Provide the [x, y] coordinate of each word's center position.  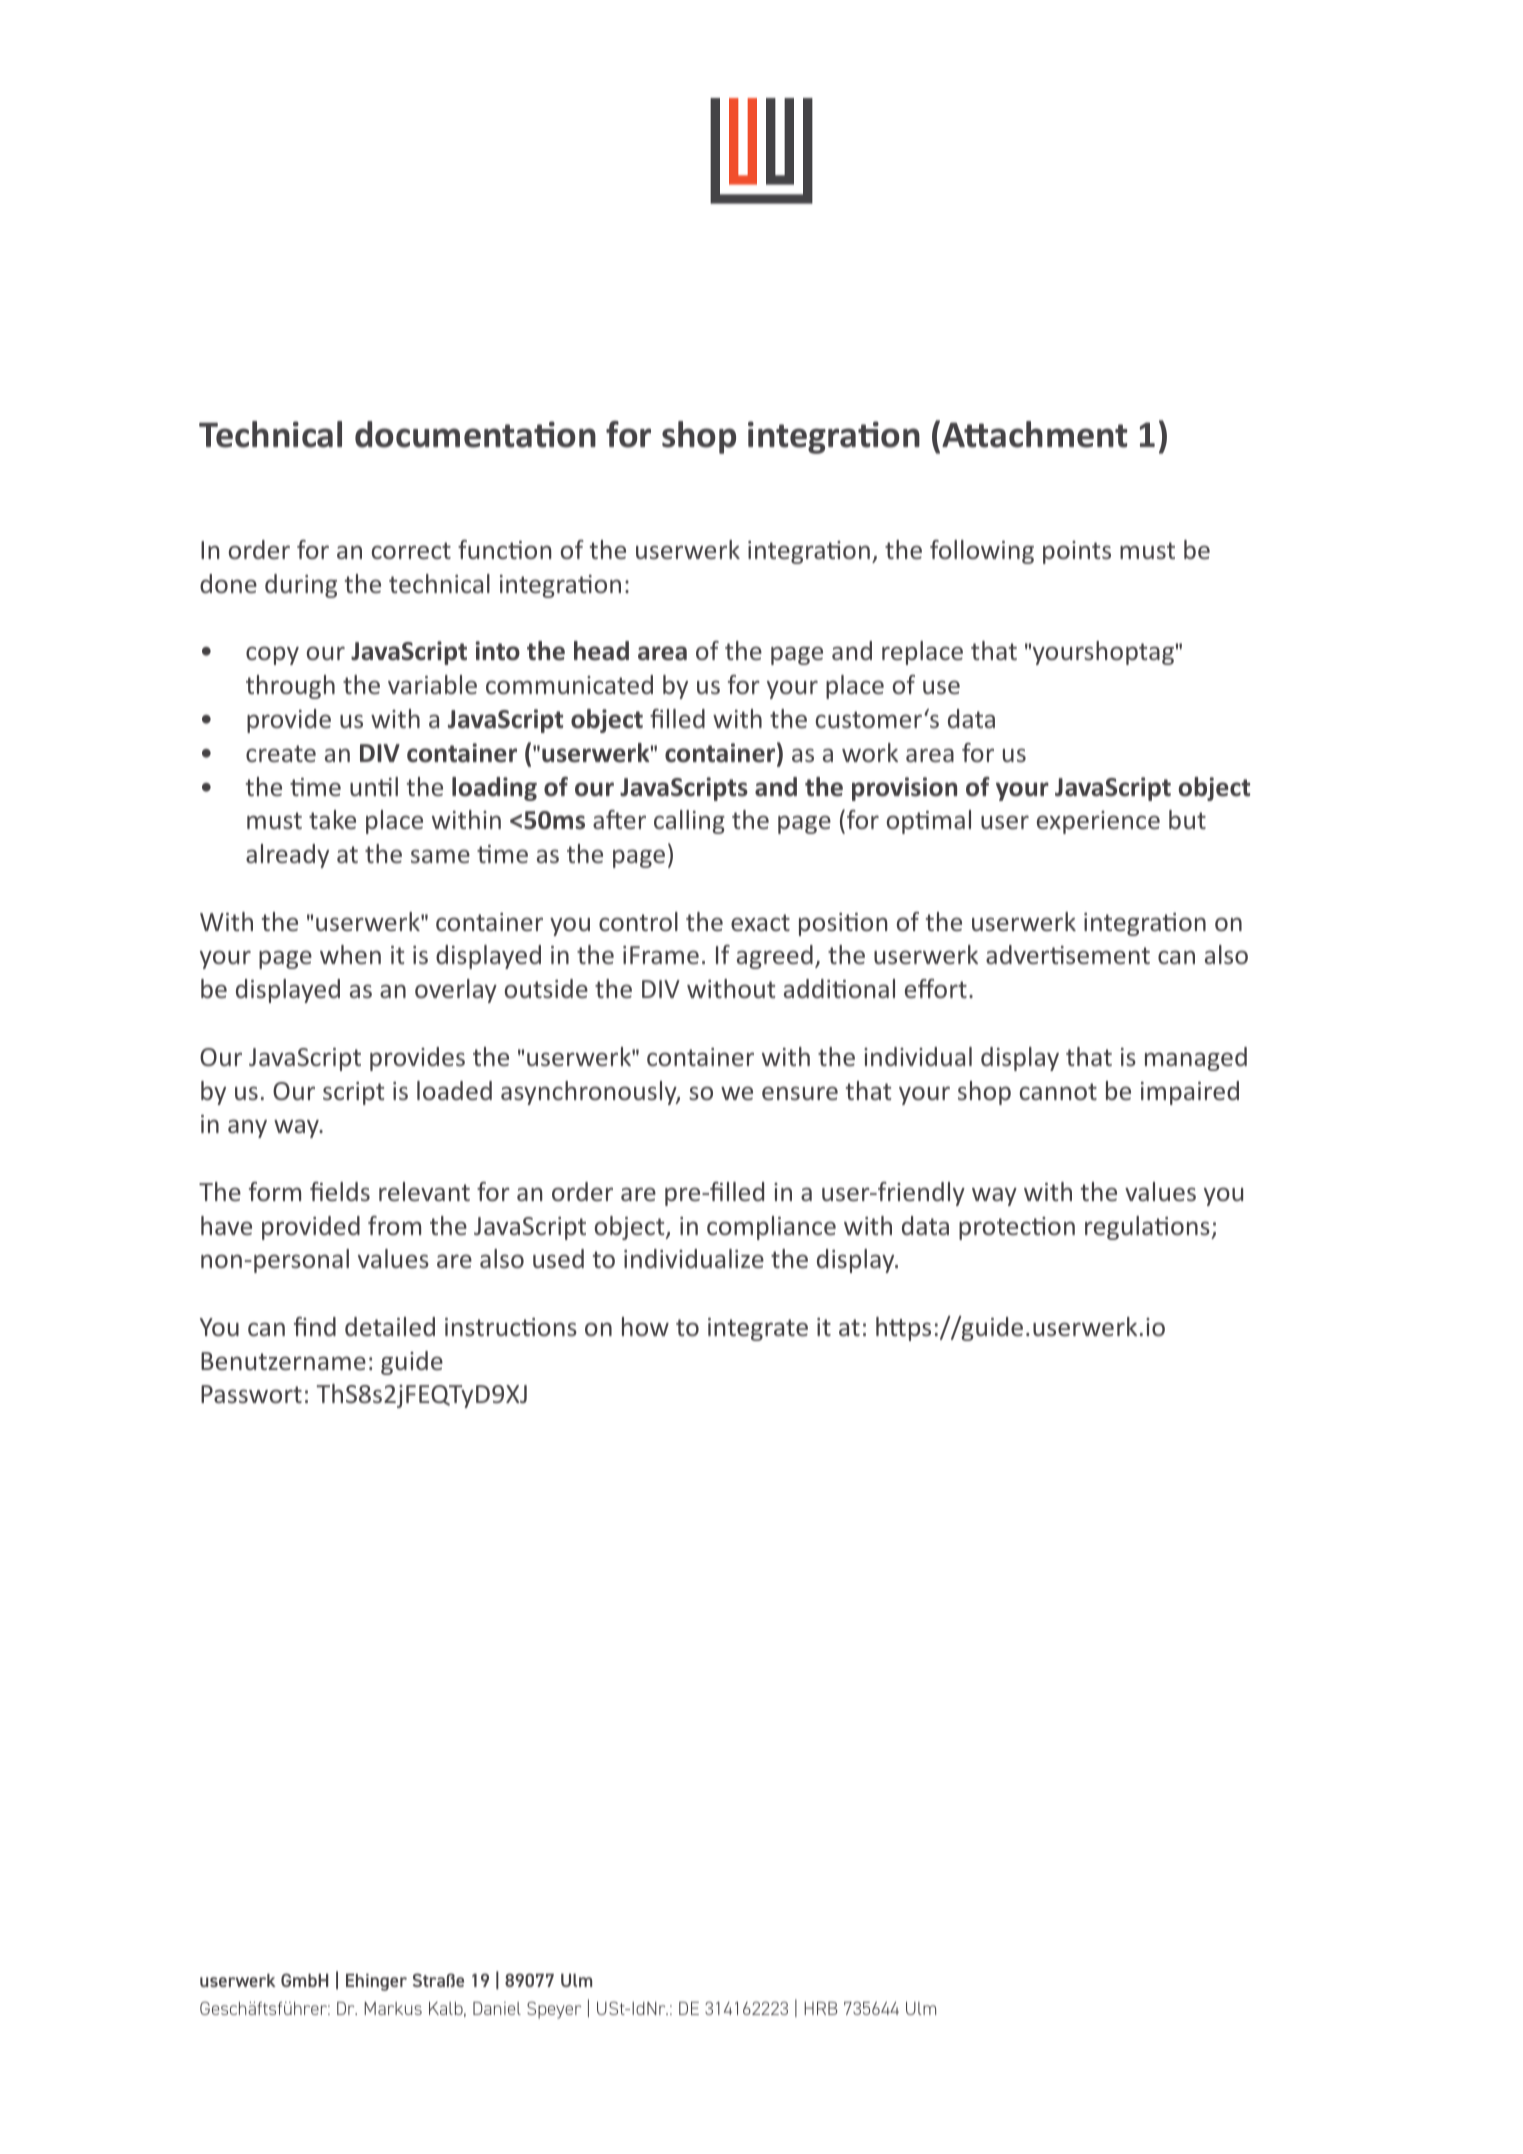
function [504, 549]
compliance [771, 1228]
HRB [821, 2008]
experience [1098, 822]
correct [411, 550]
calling [689, 822]
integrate [758, 1329]
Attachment [1034, 434]
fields [340, 1191]
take [332, 819]
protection [1017, 1228]
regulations [1148, 1228]
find [315, 1326]
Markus [393, 2008]
